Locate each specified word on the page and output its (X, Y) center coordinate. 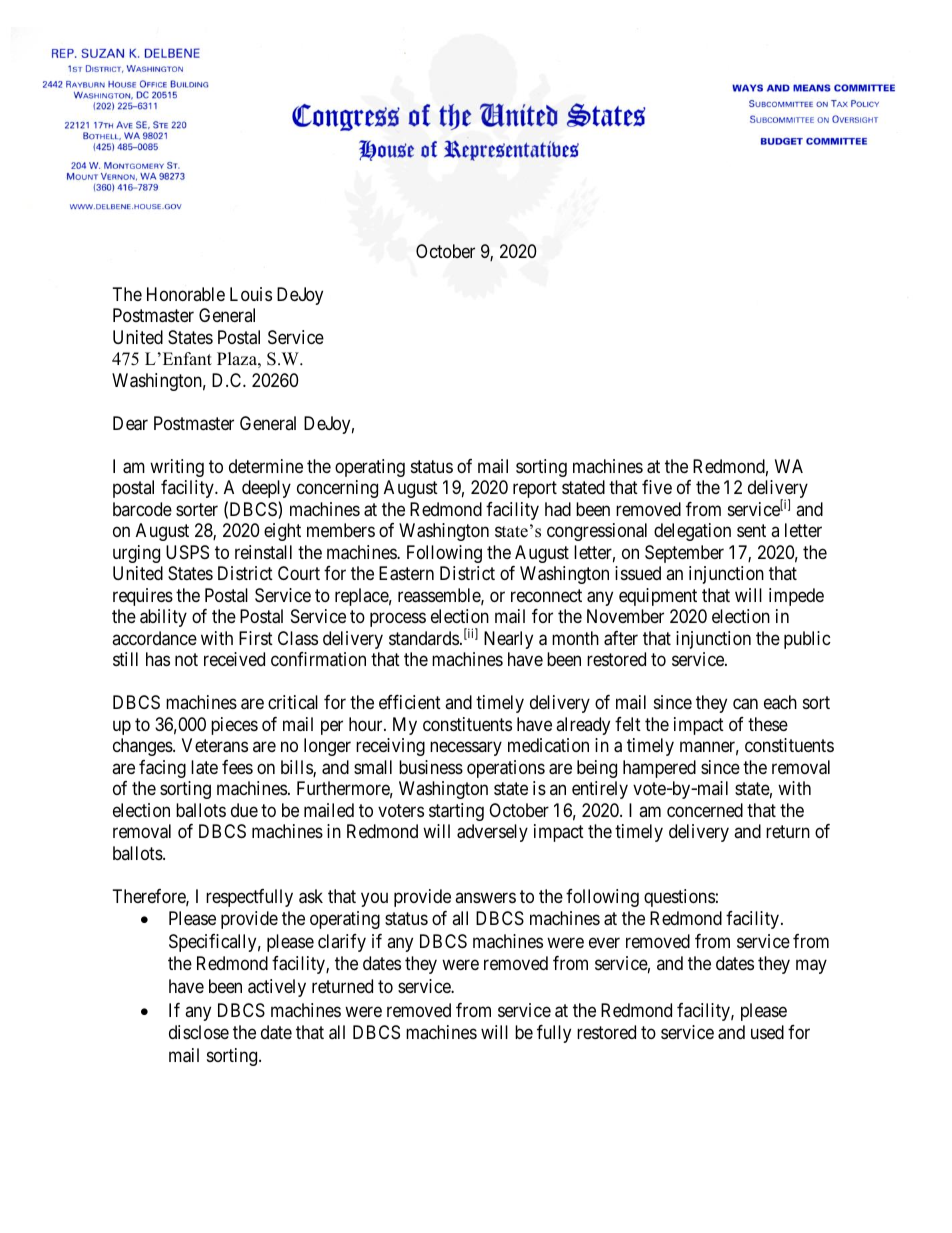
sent (751, 530)
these (768, 724)
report (535, 489)
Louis (251, 294)
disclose (199, 1032)
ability (163, 618)
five (657, 487)
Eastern (406, 573)
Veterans (215, 745)
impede (796, 597)
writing (177, 468)
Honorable (186, 294)
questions (679, 898)
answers (485, 897)
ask (311, 896)
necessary (466, 749)
